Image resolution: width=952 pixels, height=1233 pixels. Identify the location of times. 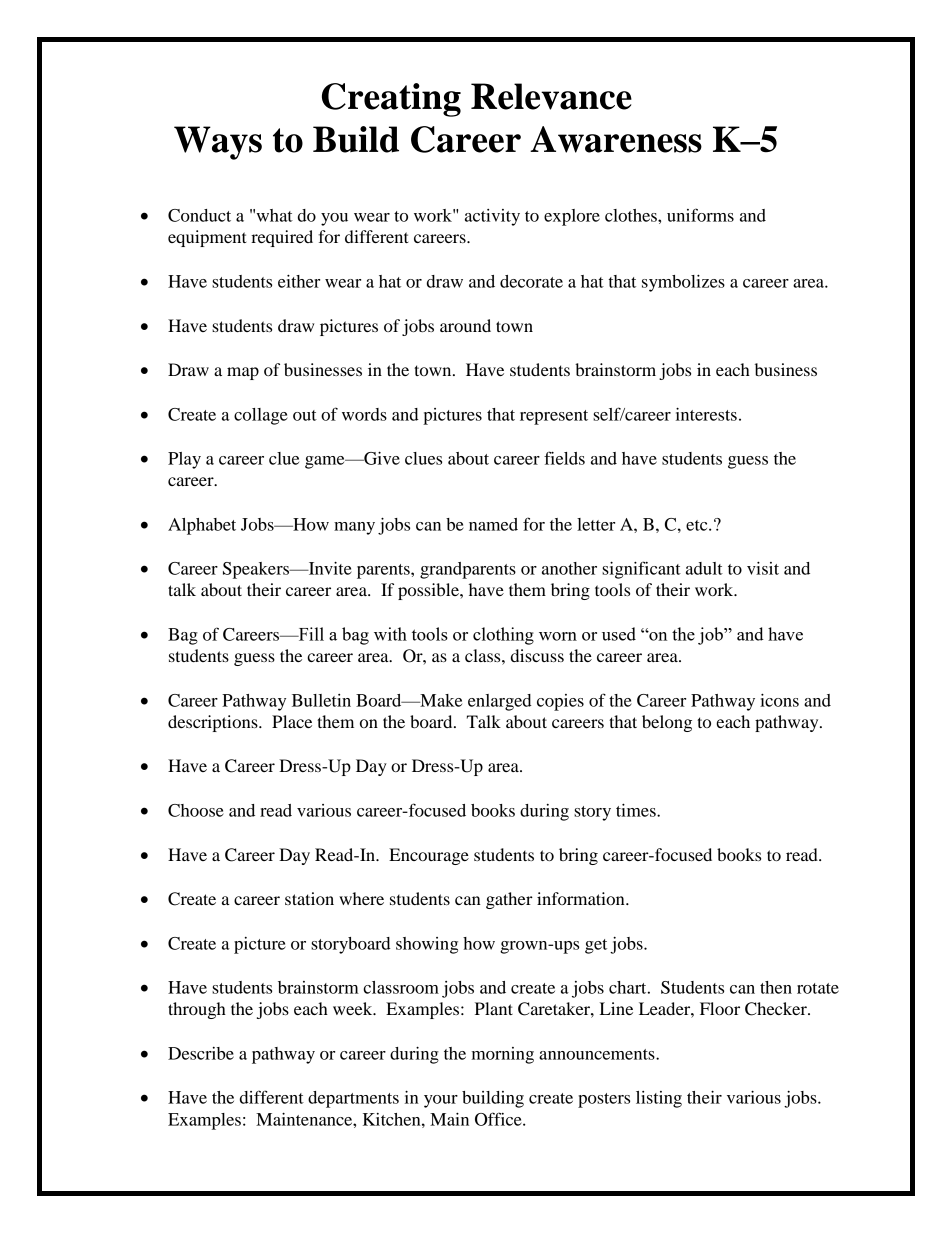
(637, 810).
